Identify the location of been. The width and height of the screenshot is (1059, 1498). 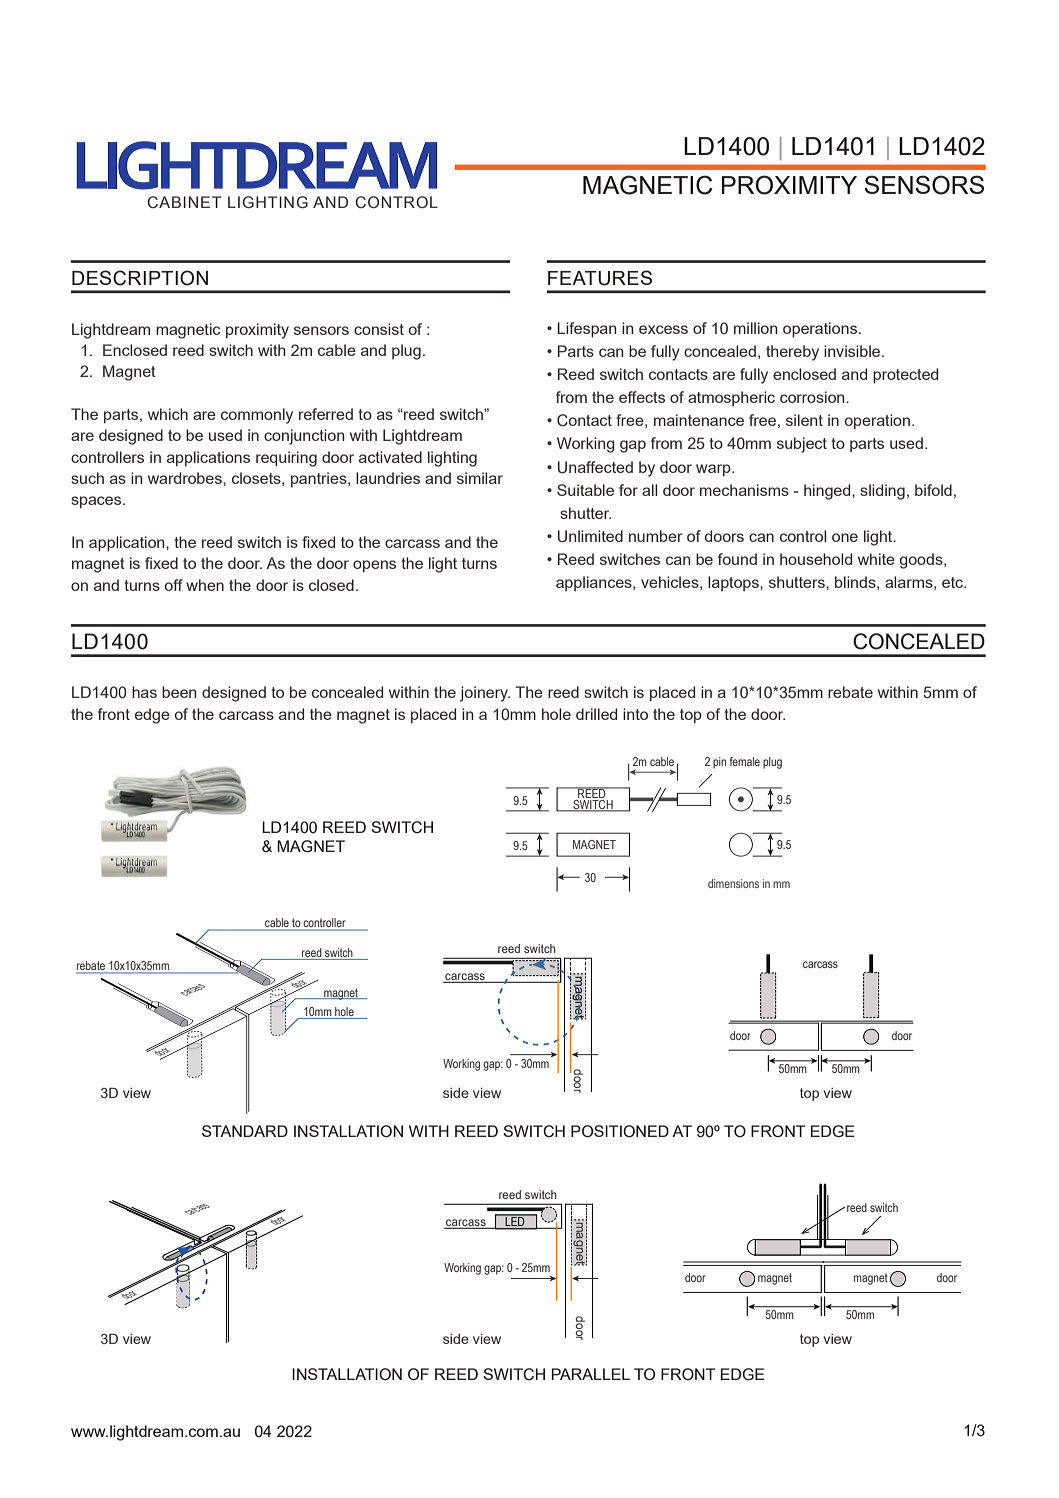
(179, 692).
